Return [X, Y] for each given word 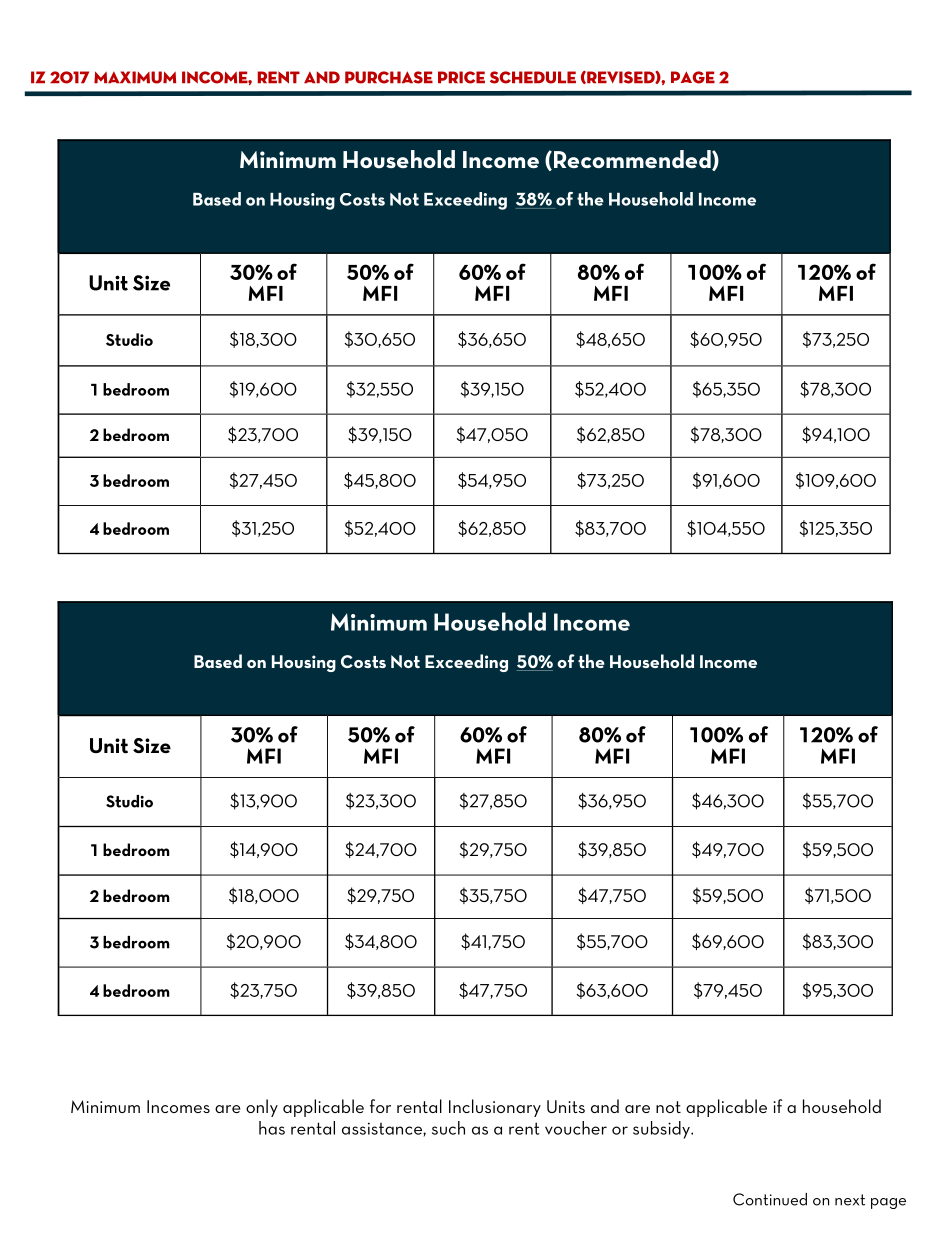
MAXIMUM [135, 77]
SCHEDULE [533, 77]
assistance [383, 1128]
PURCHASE [389, 77]
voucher [576, 1128]
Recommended [633, 160]
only [262, 1108]
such [448, 1128]
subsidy [662, 1130]
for [380, 1106]
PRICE [461, 77]
